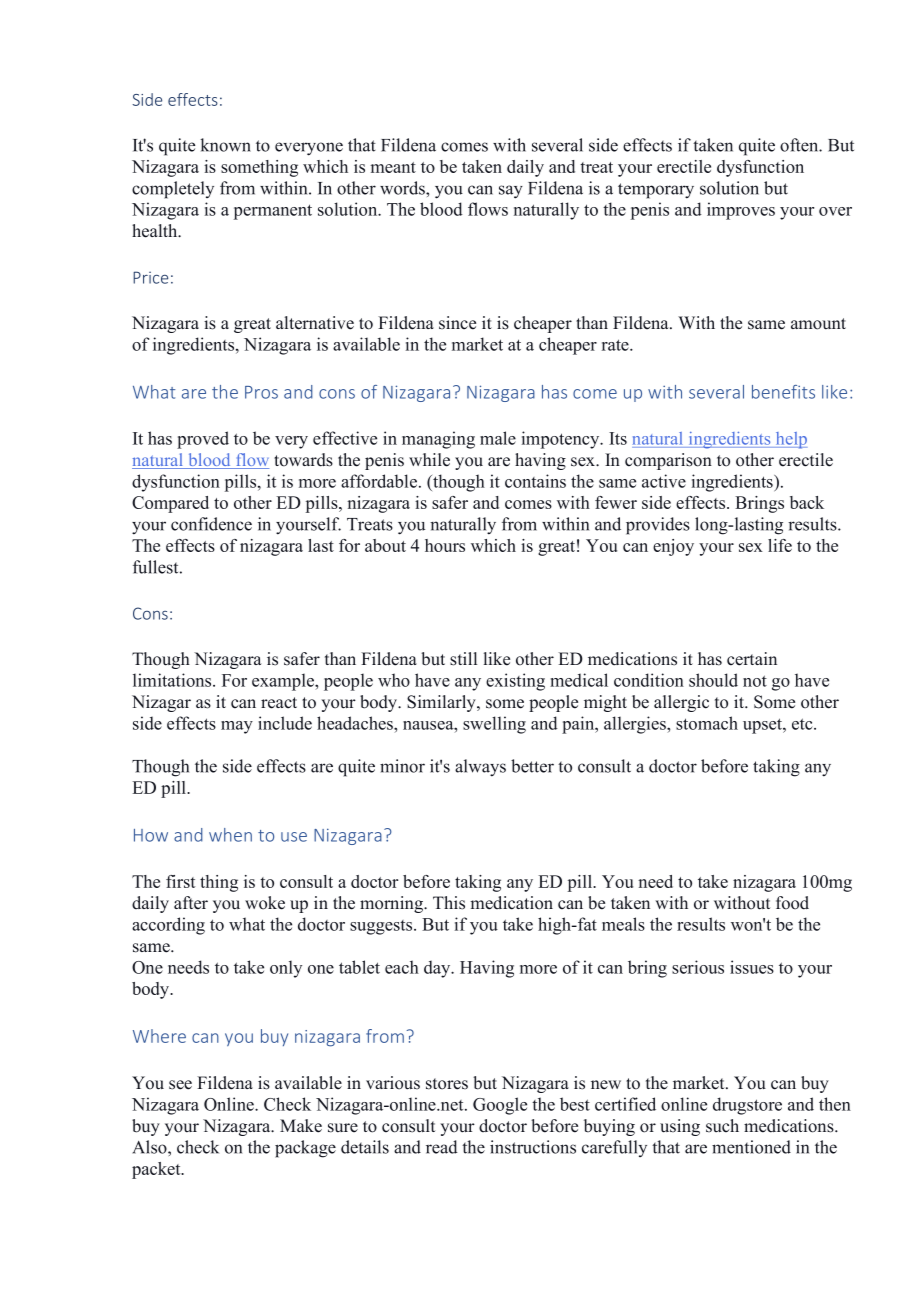 Image resolution: width=924 pixels, height=1308 pixels. What do you see at coordinates (752, 659) in the page?
I see `certain` at bounding box center [752, 659].
